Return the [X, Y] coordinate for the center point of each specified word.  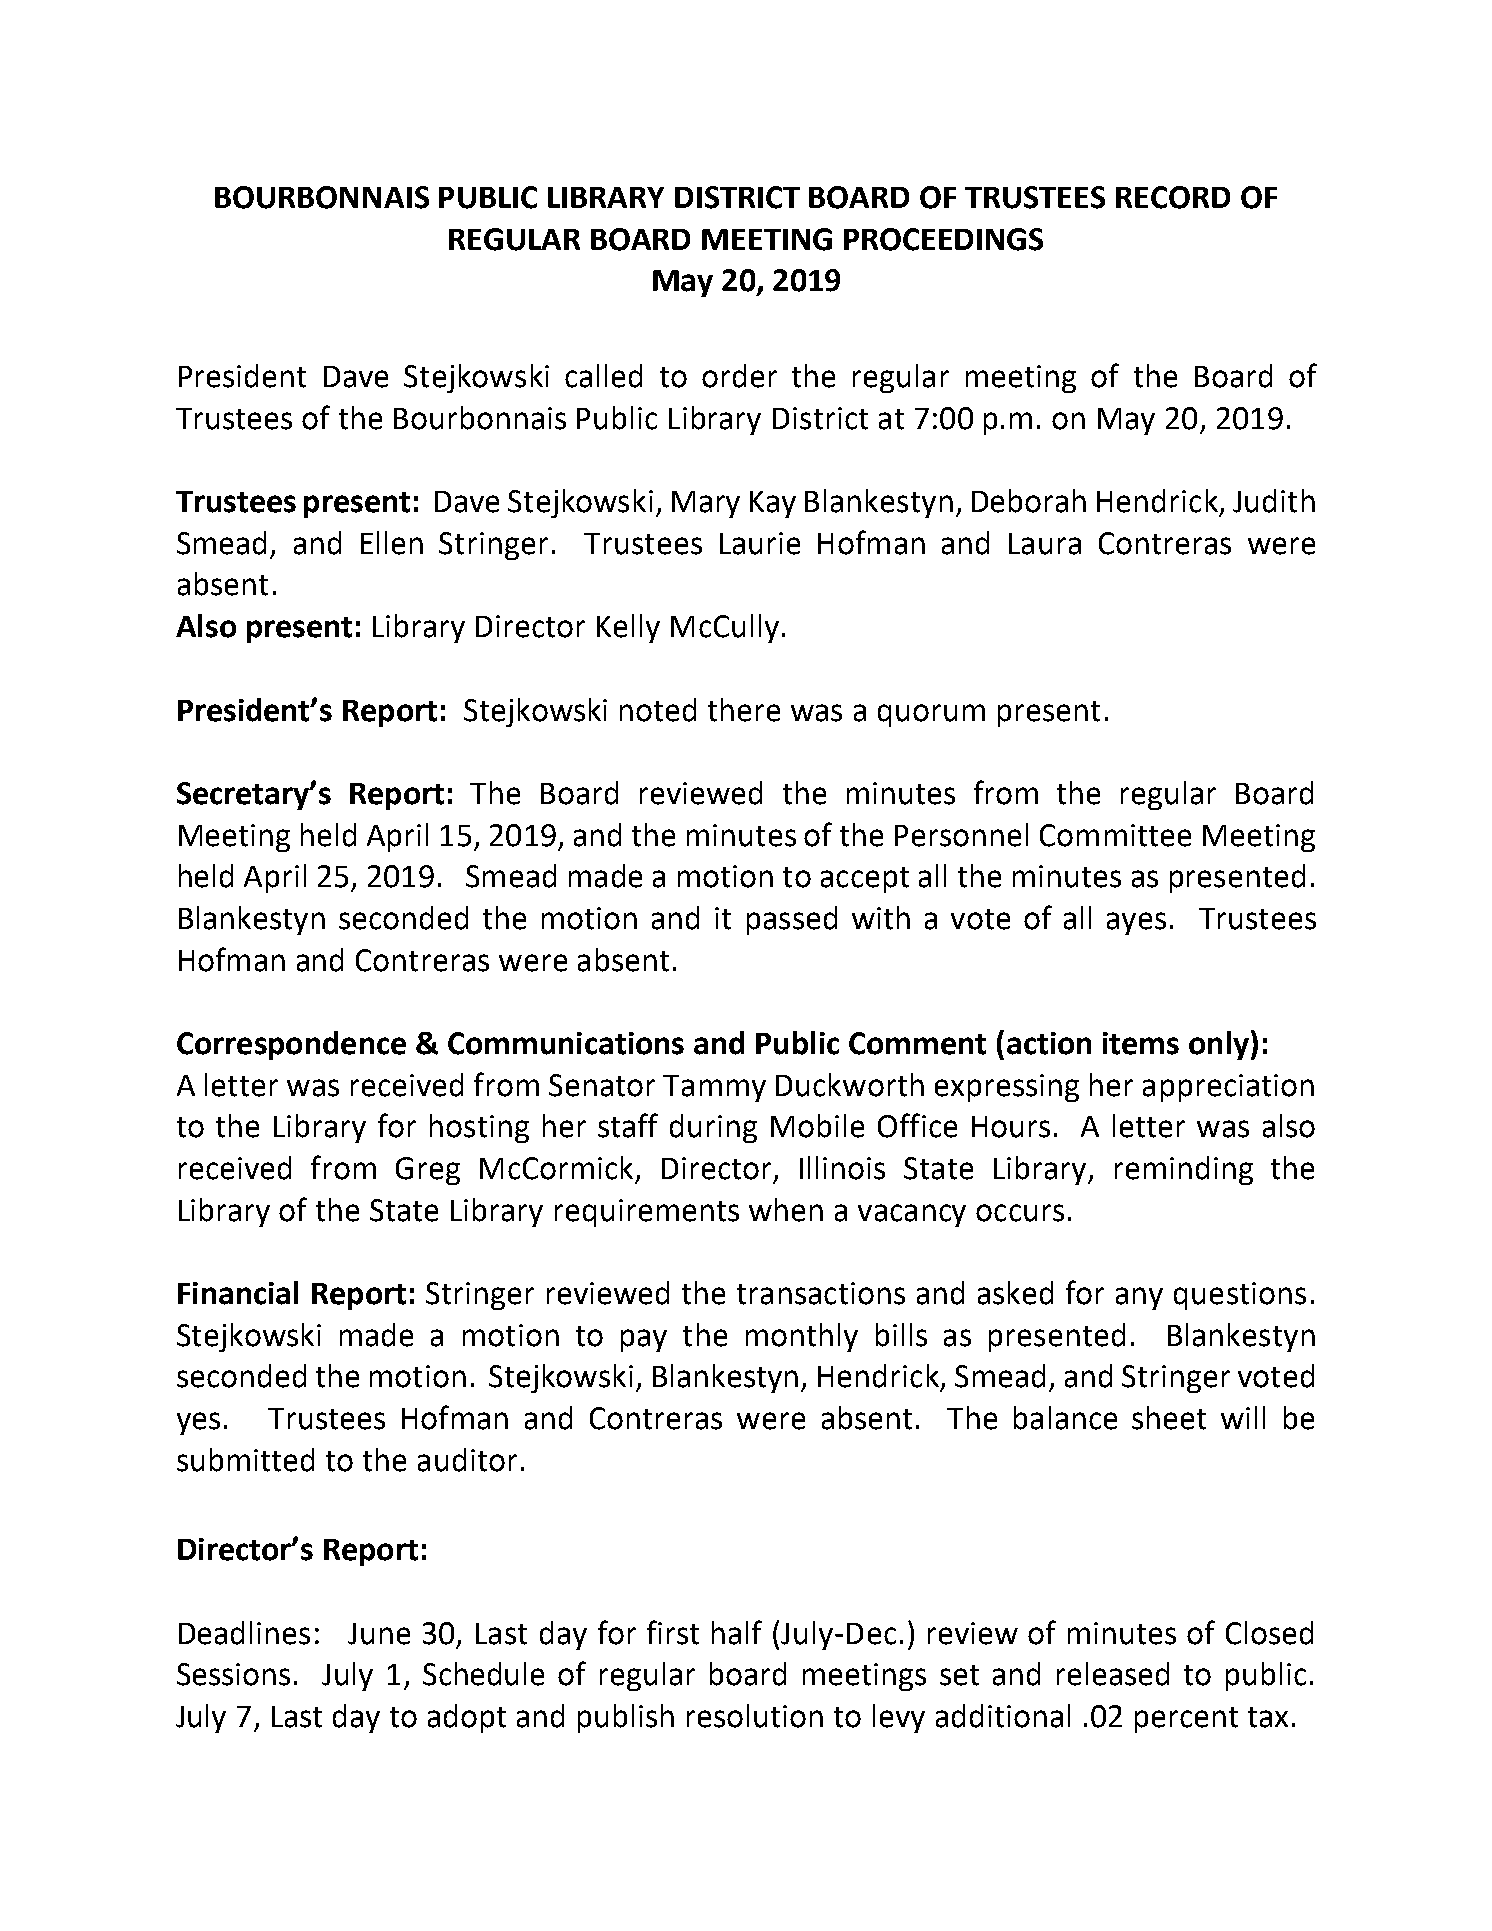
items [1141, 1043]
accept [865, 880]
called [603, 376]
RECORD [1173, 197]
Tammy [714, 1088]
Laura [1045, 544]
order [739, 376]
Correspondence [291, 1045]
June [379, 1634]
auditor [467, 1460]
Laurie [760, 543]
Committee [1115, 835]
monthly [802, 1337]
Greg [428, 1171]
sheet [1169, 1418]
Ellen [392, 543]
